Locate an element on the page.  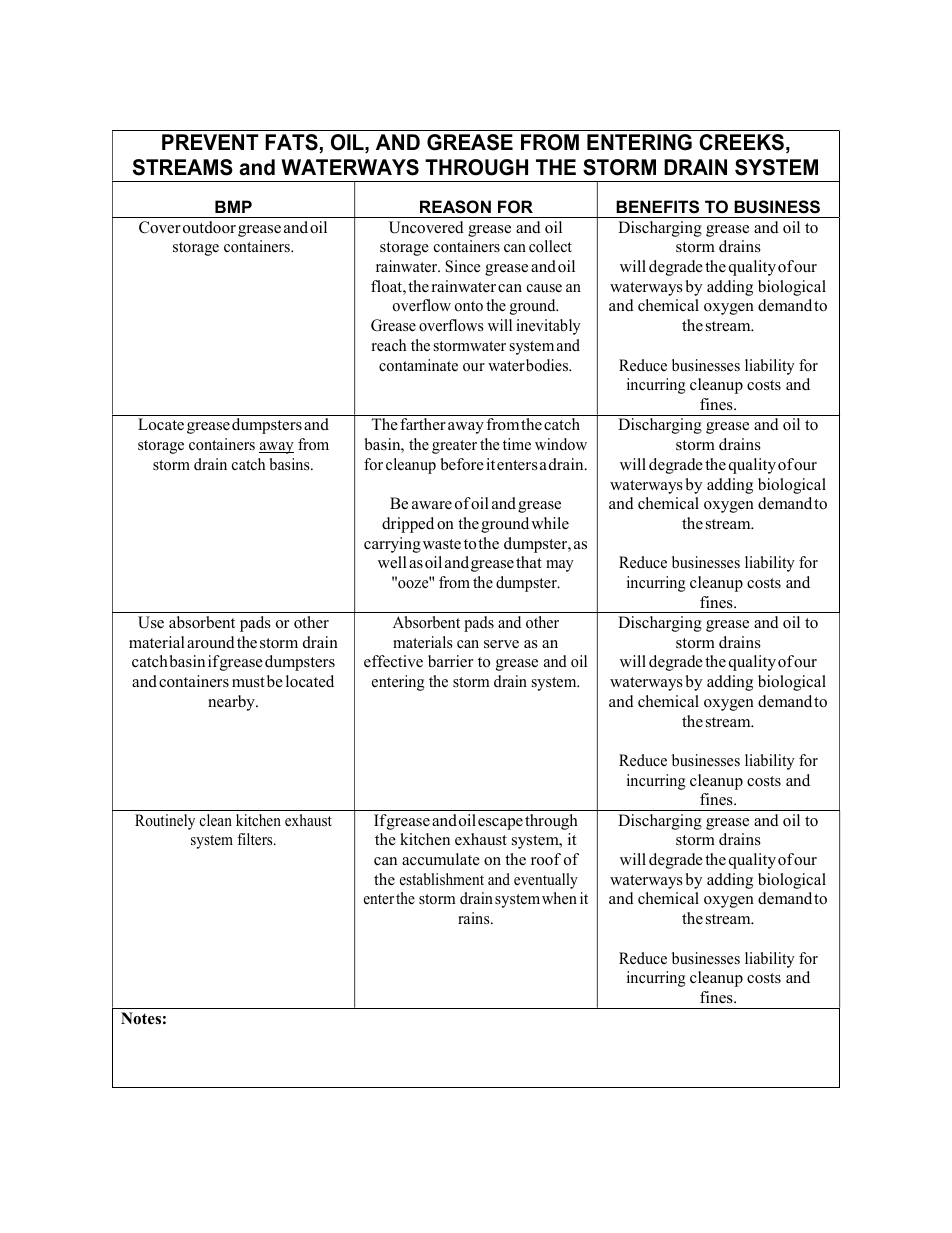
establishment is located at coordinates (442, 879).
